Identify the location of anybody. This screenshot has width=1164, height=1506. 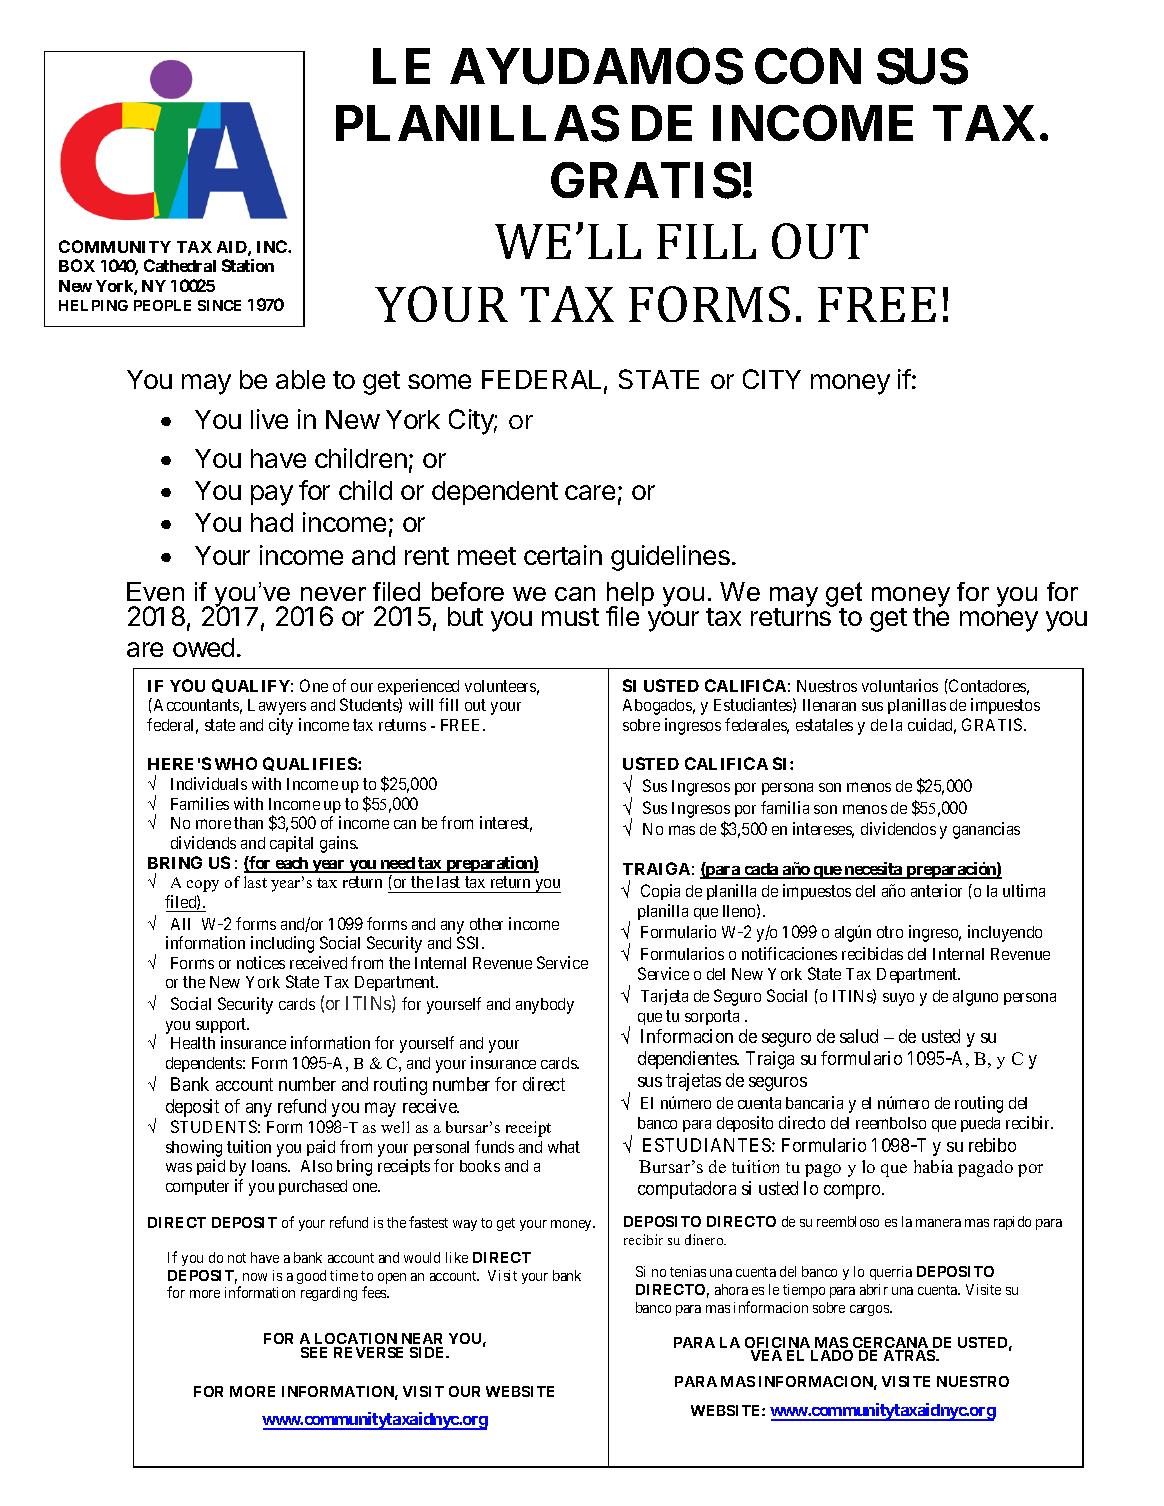
(545, 1006).
